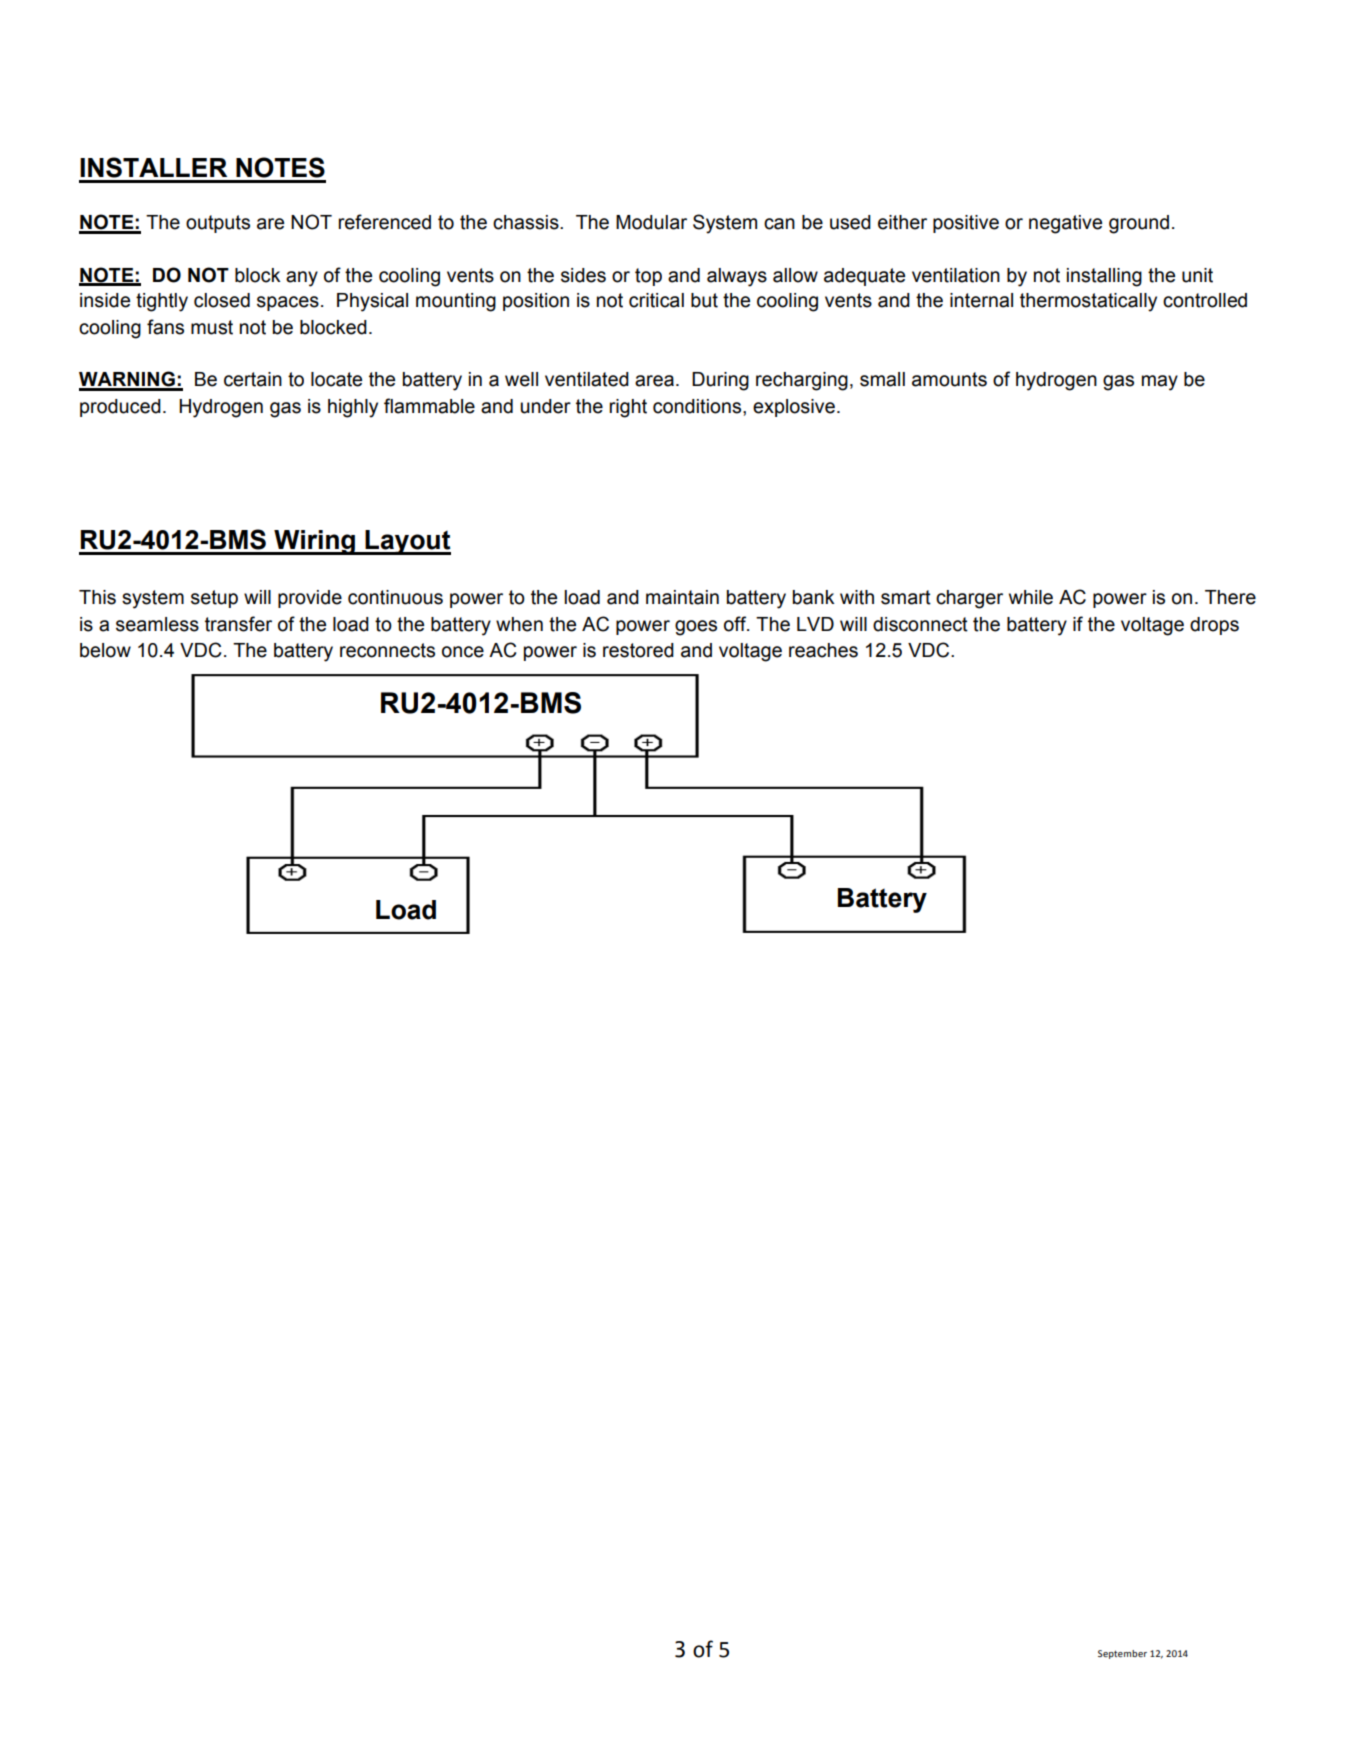  I want to click on transfer, so click(238, 624).
